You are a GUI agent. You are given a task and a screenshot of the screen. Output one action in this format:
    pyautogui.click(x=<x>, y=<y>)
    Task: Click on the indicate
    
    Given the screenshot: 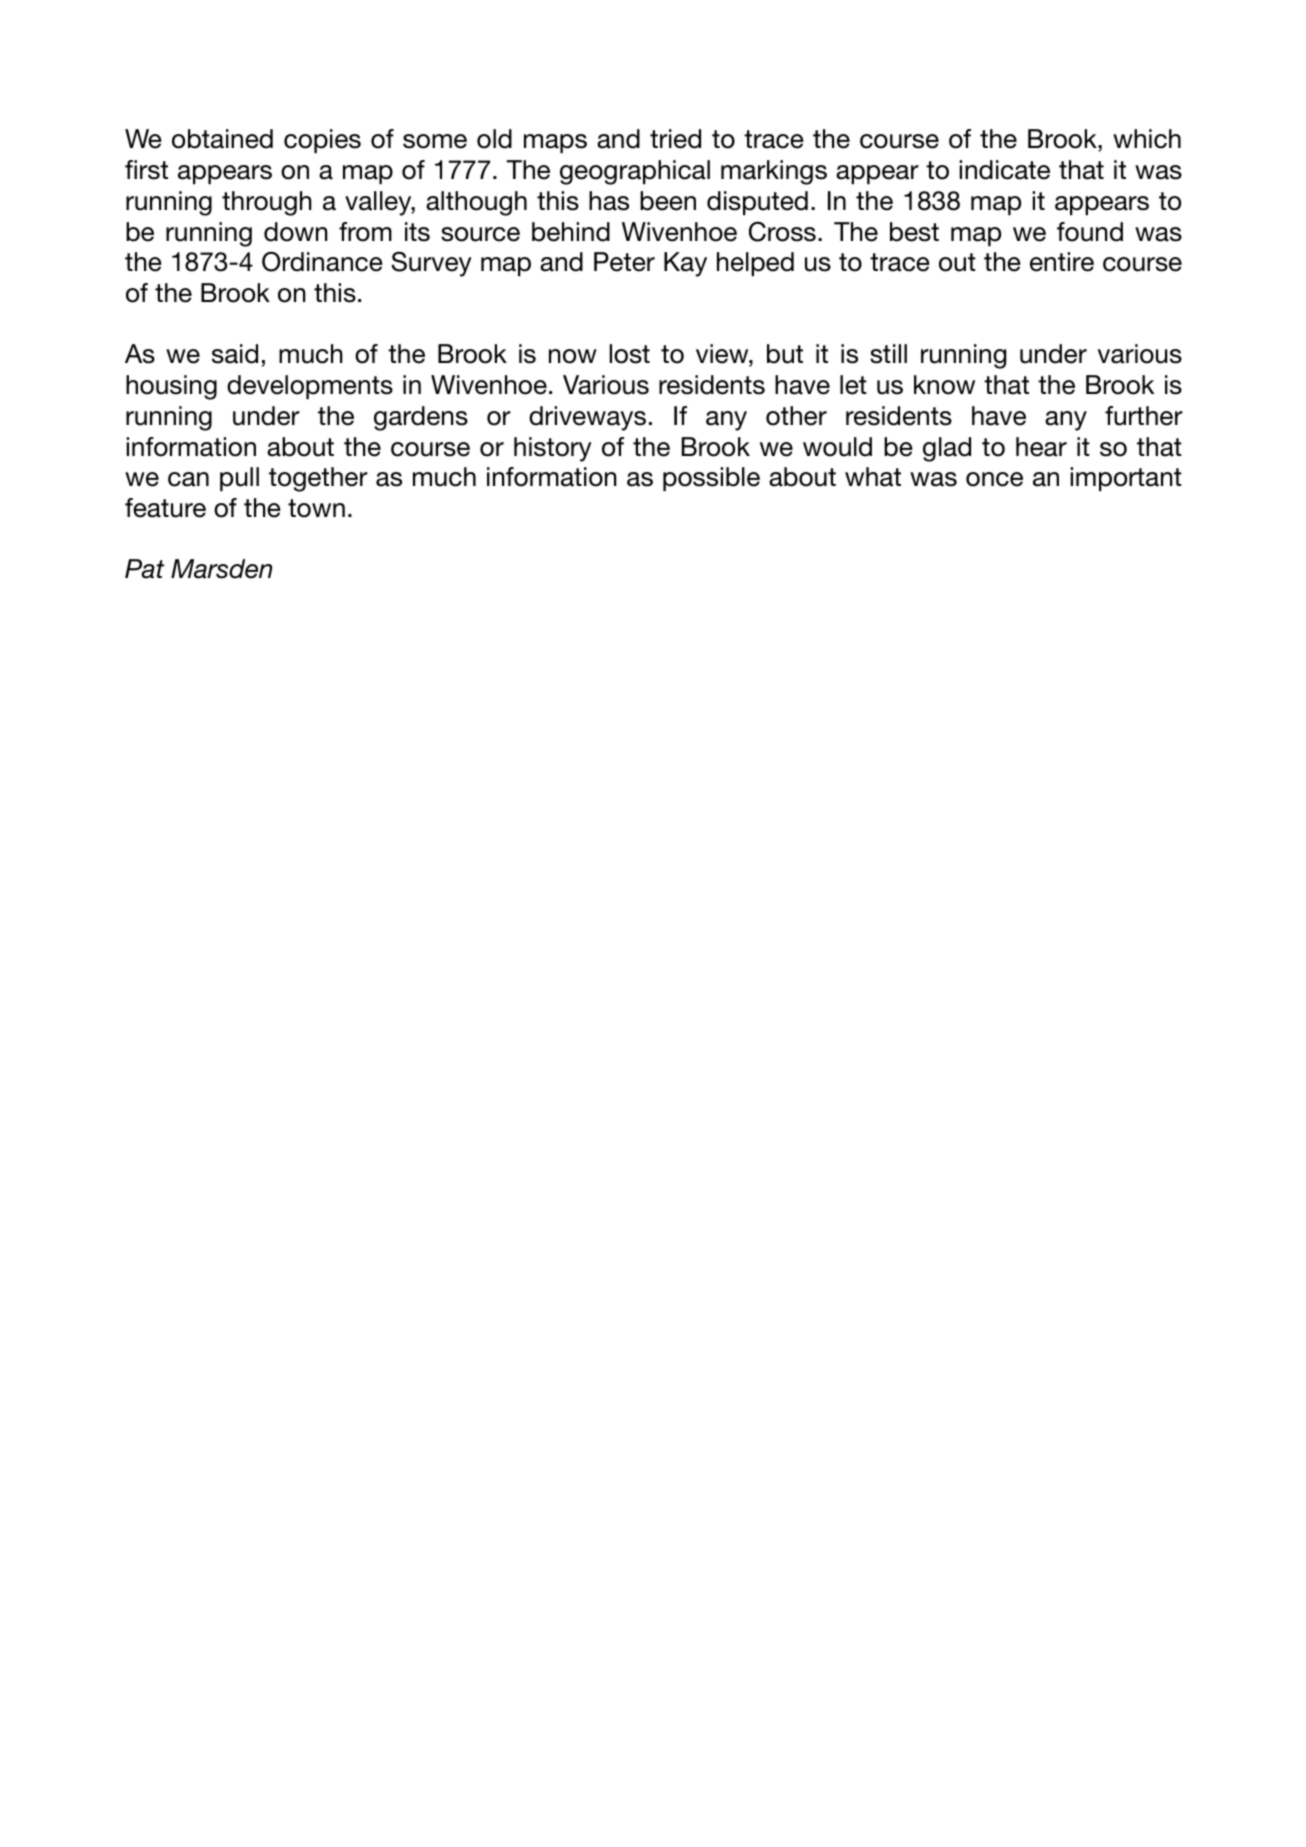 What is the action you would take?
    pyautogui.click(x=1005, y=170)
